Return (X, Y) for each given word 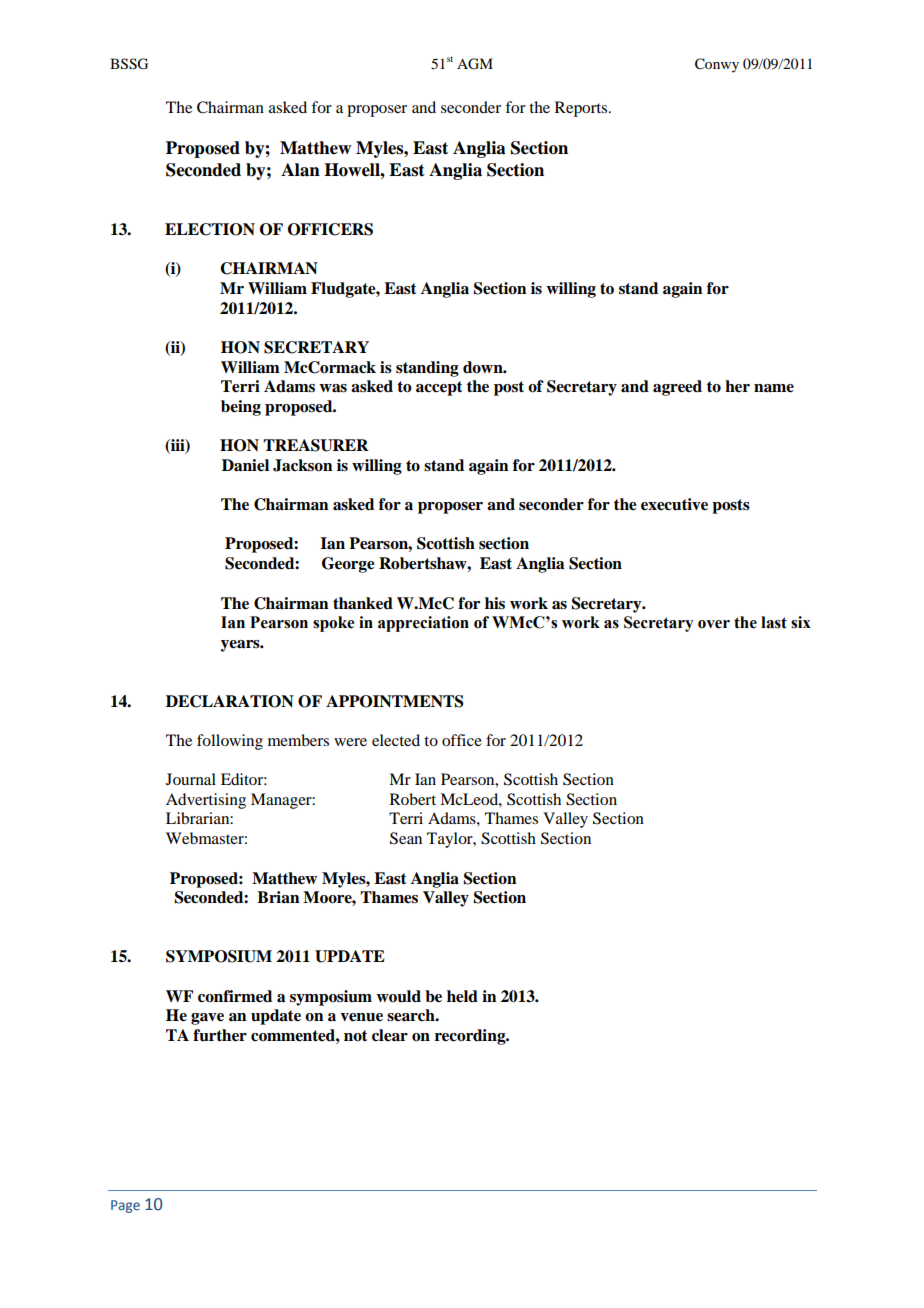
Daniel (245, 465)
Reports (582, 109)
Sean (406, 838)
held (462, 996)
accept (439, 388)
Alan (300, 170)
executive (674, 504)
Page (125, 1206)
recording (471, 1037)
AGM (475, 64)
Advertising (206, 801)
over (714, 624)
